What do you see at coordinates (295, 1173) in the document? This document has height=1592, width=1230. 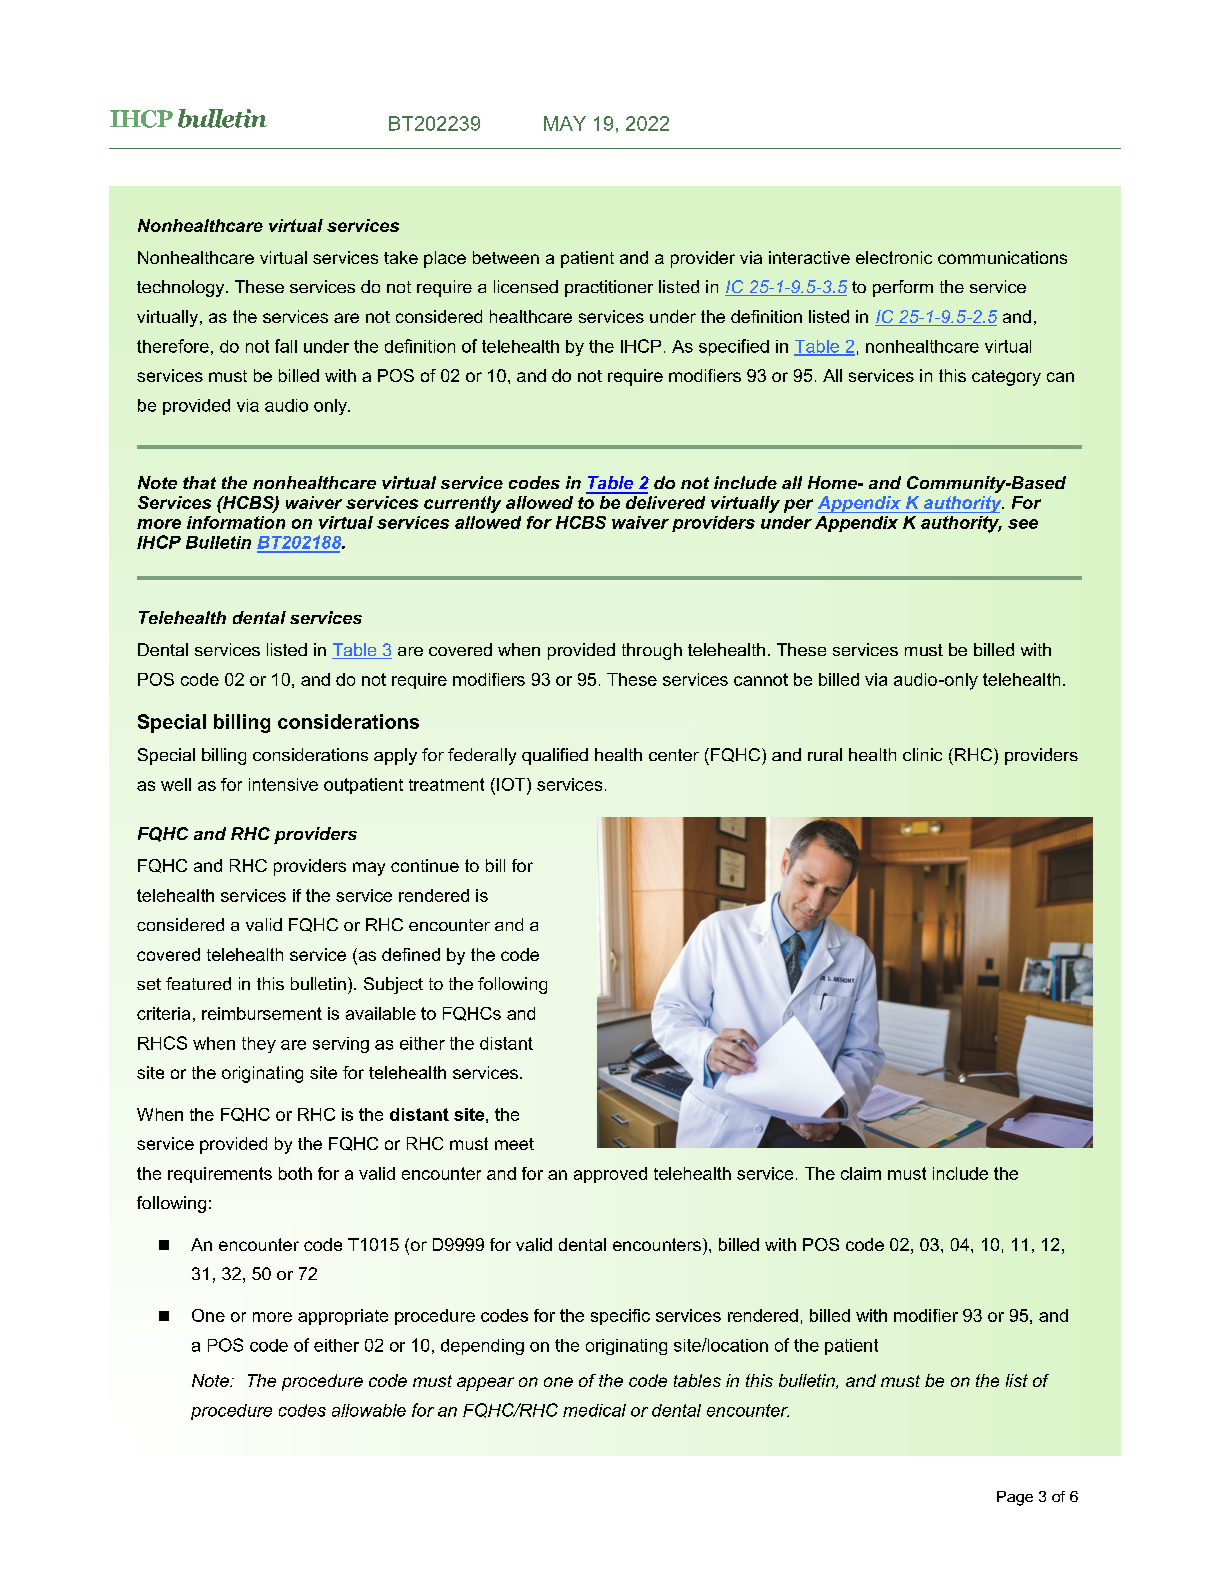 I see `both` at bounding box center [295, 1173].
